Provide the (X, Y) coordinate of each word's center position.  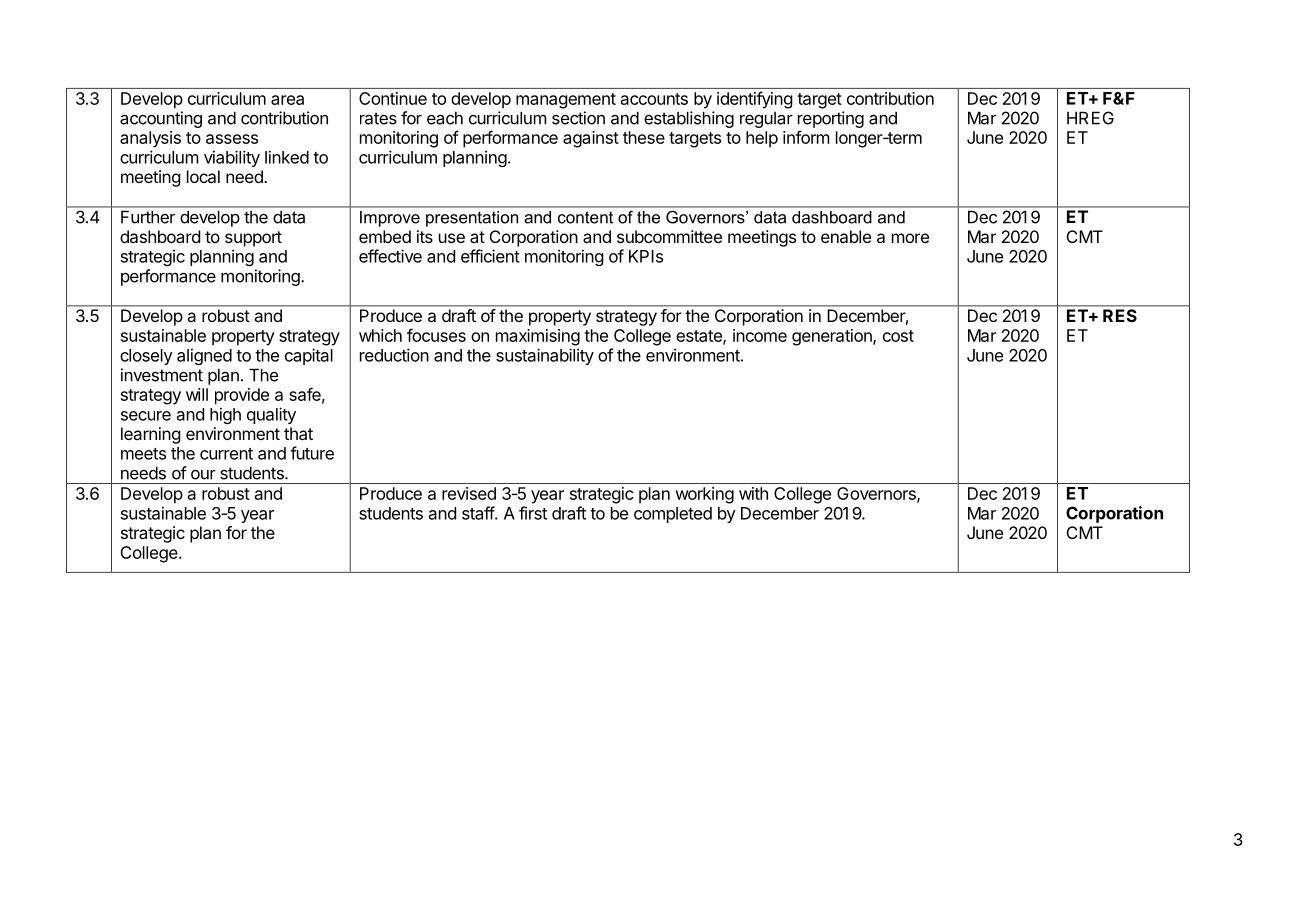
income (760, 335)
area (287, 100)
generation (833, 337)
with (753, 493)
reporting (831, 119)
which (380, 335)
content (585, 217)
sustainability (545, 356)
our (203, 475)
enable (846, 236)
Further (148, 217)
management (566, 101)
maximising (538, 337)
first (533, 513)
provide (242, 396)
